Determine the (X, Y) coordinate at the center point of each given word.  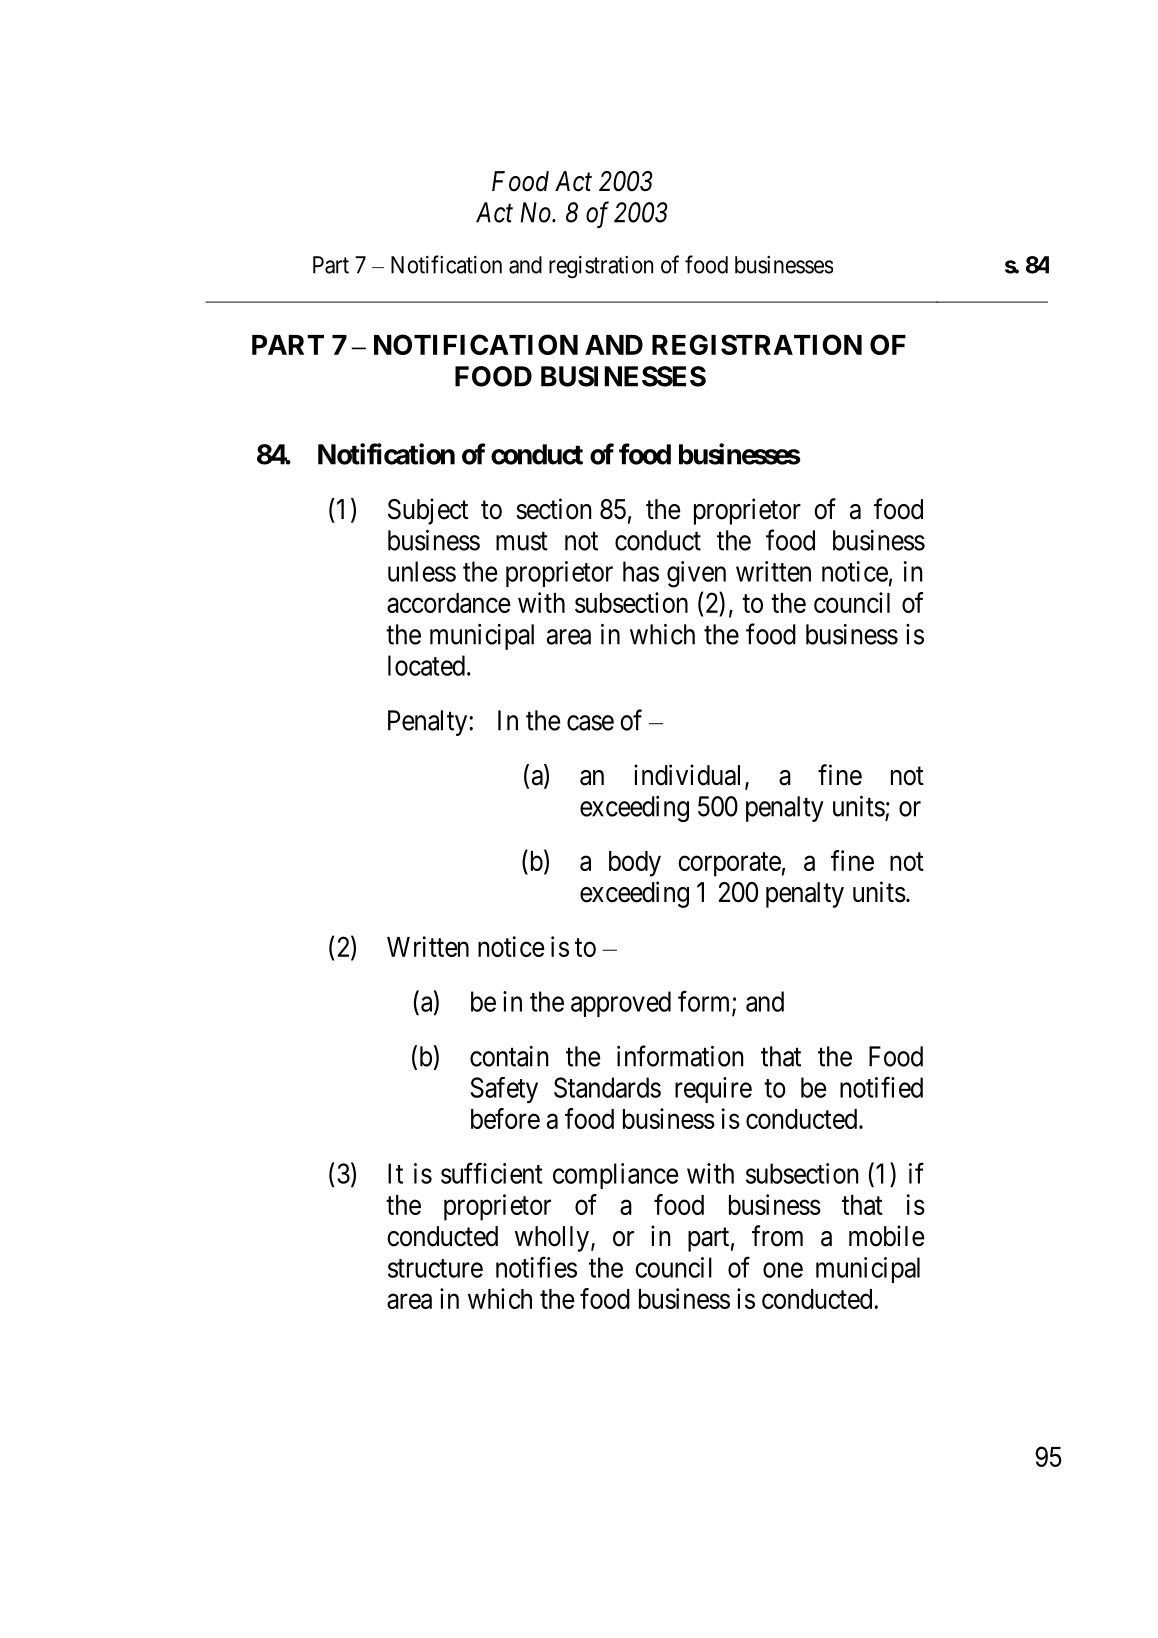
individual (687, 775)
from (777, 1236)
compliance (615, 1176)
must (522, 541)
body (635, 864)
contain (509, 1056)
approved (621, 1004)
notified (881, 1087)
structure (435, 1268)
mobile (887, 1236)
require (713, 1090)
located (426, 665)
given (696, 574)
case (590, 723)
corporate (729, 865)
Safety (504, 1090)
